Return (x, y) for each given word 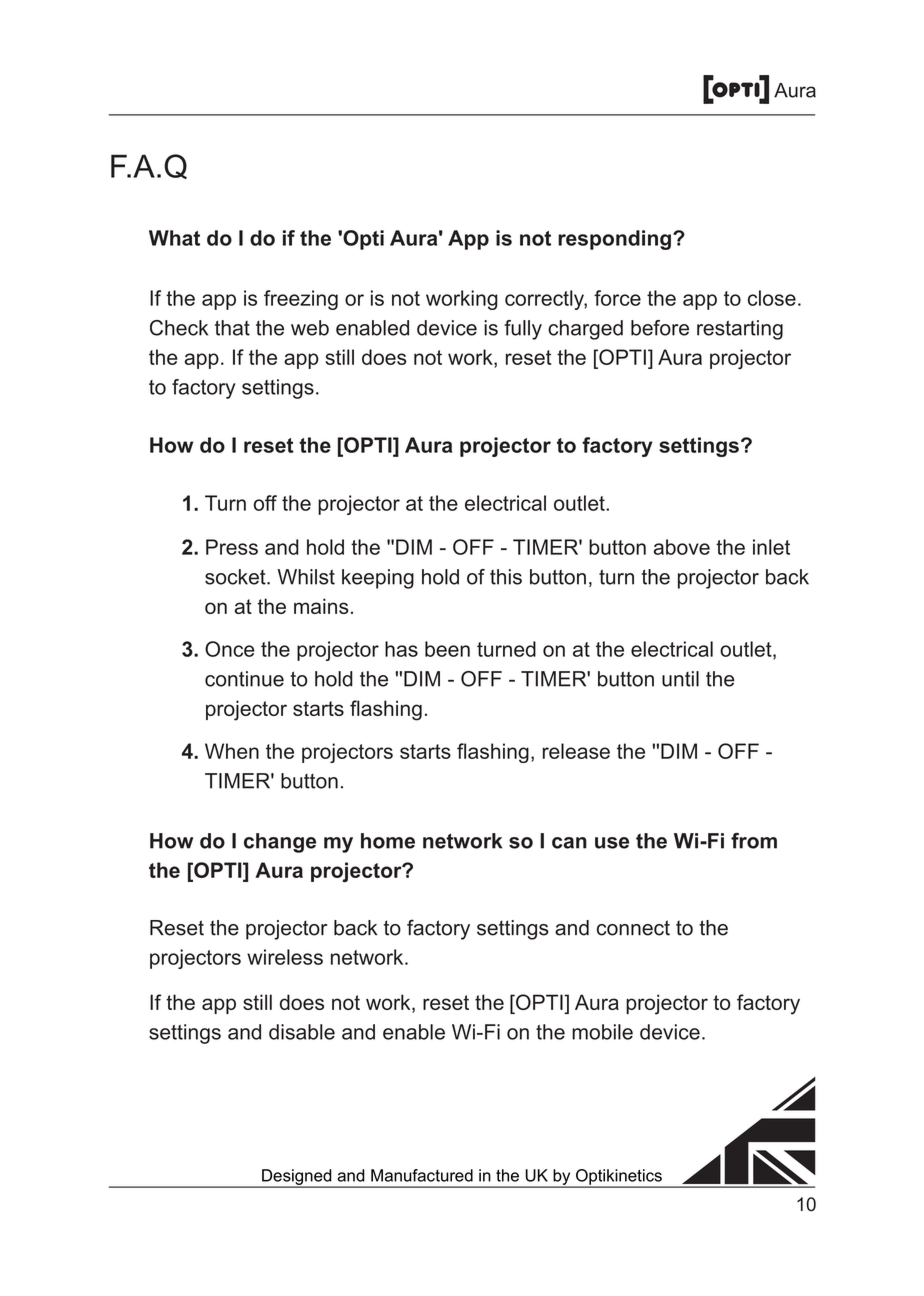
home (388, 841)
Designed (297, 1178)
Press (232, 547)
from (754, 841)
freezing (301, 300)
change (280, 843)
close (772, 298)
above (681, 547)
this (506, 577)
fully (523, 330)
